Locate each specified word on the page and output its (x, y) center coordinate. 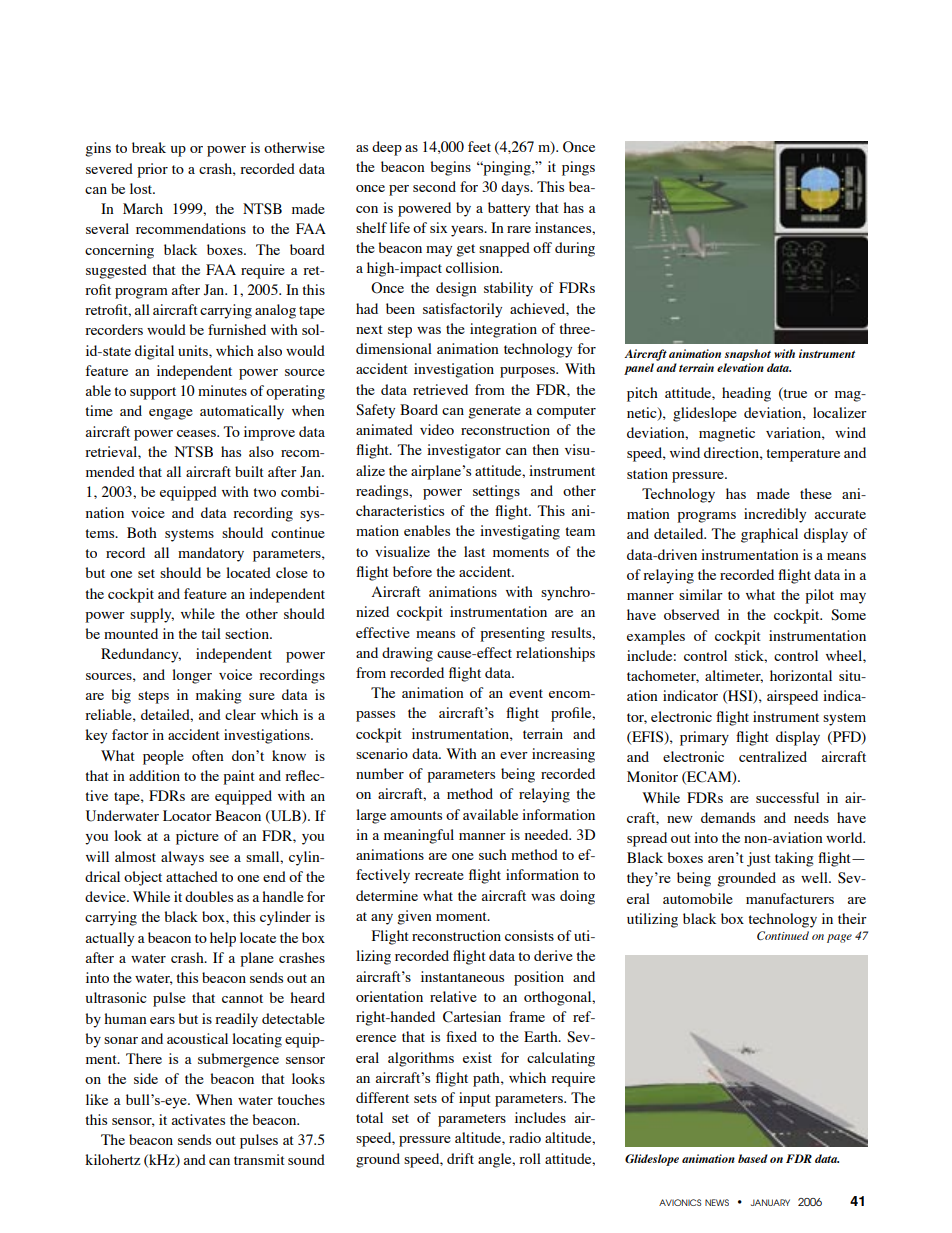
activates (198, 1119)
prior (152, 170)
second (434, 186)
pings (578, 168)
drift (460, 1158)
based (753, 1158)
